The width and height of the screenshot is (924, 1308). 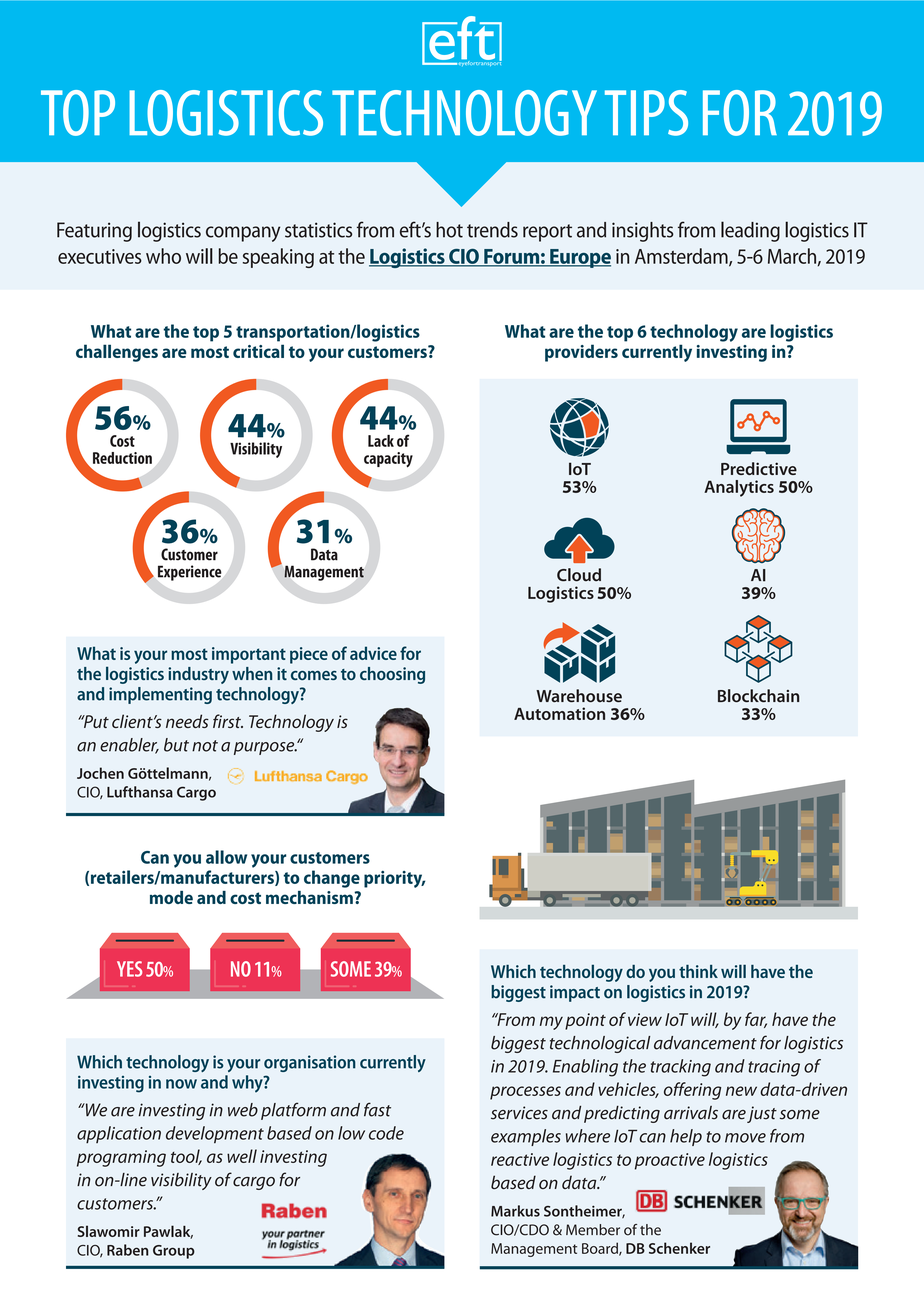 What do you see at coordinates (377, 1109) in the screenshot?
I see `fast` at bounding box center [377, 1109].
